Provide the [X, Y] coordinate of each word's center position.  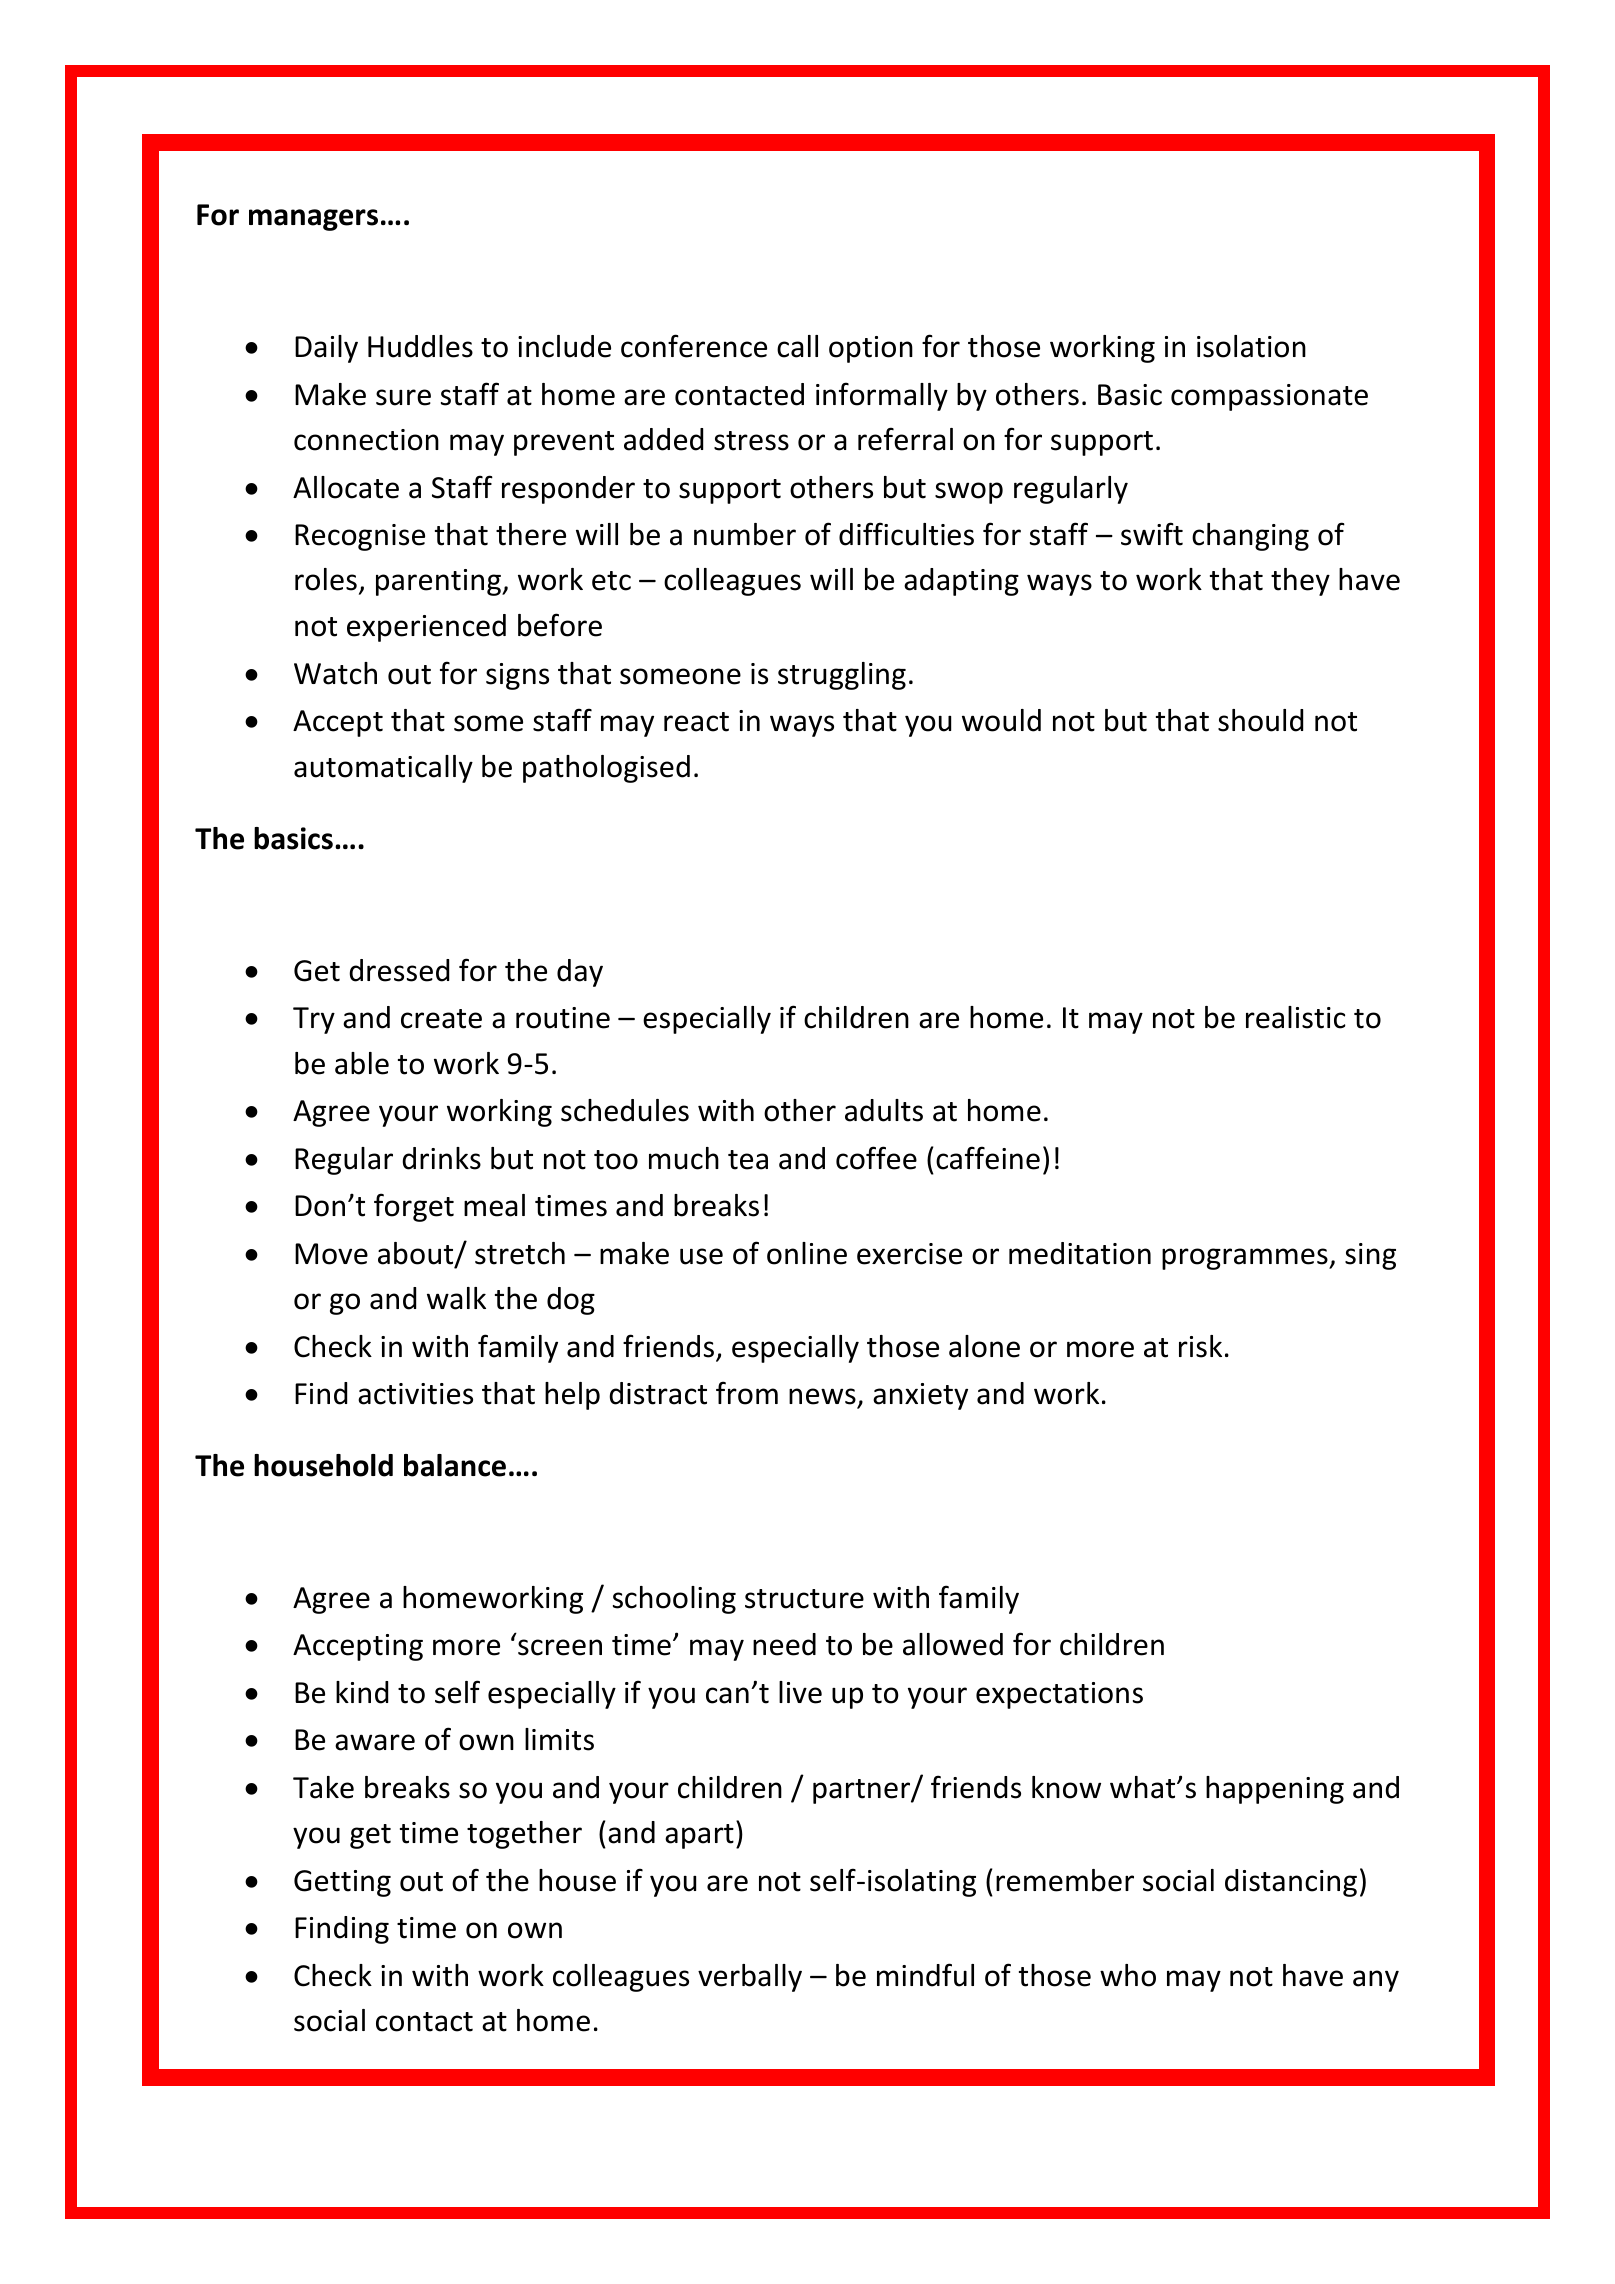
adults [884, 1110]
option [871, 349]
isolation [1251, 346]
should [1260, 720]
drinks [441, 1158]
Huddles [420, 346]
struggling [842, 676]
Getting [342, 1883]
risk [1200, 1346]
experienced [426, 628]
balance [455, 1465]
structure [804, 1599]
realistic [1296, 1017]
